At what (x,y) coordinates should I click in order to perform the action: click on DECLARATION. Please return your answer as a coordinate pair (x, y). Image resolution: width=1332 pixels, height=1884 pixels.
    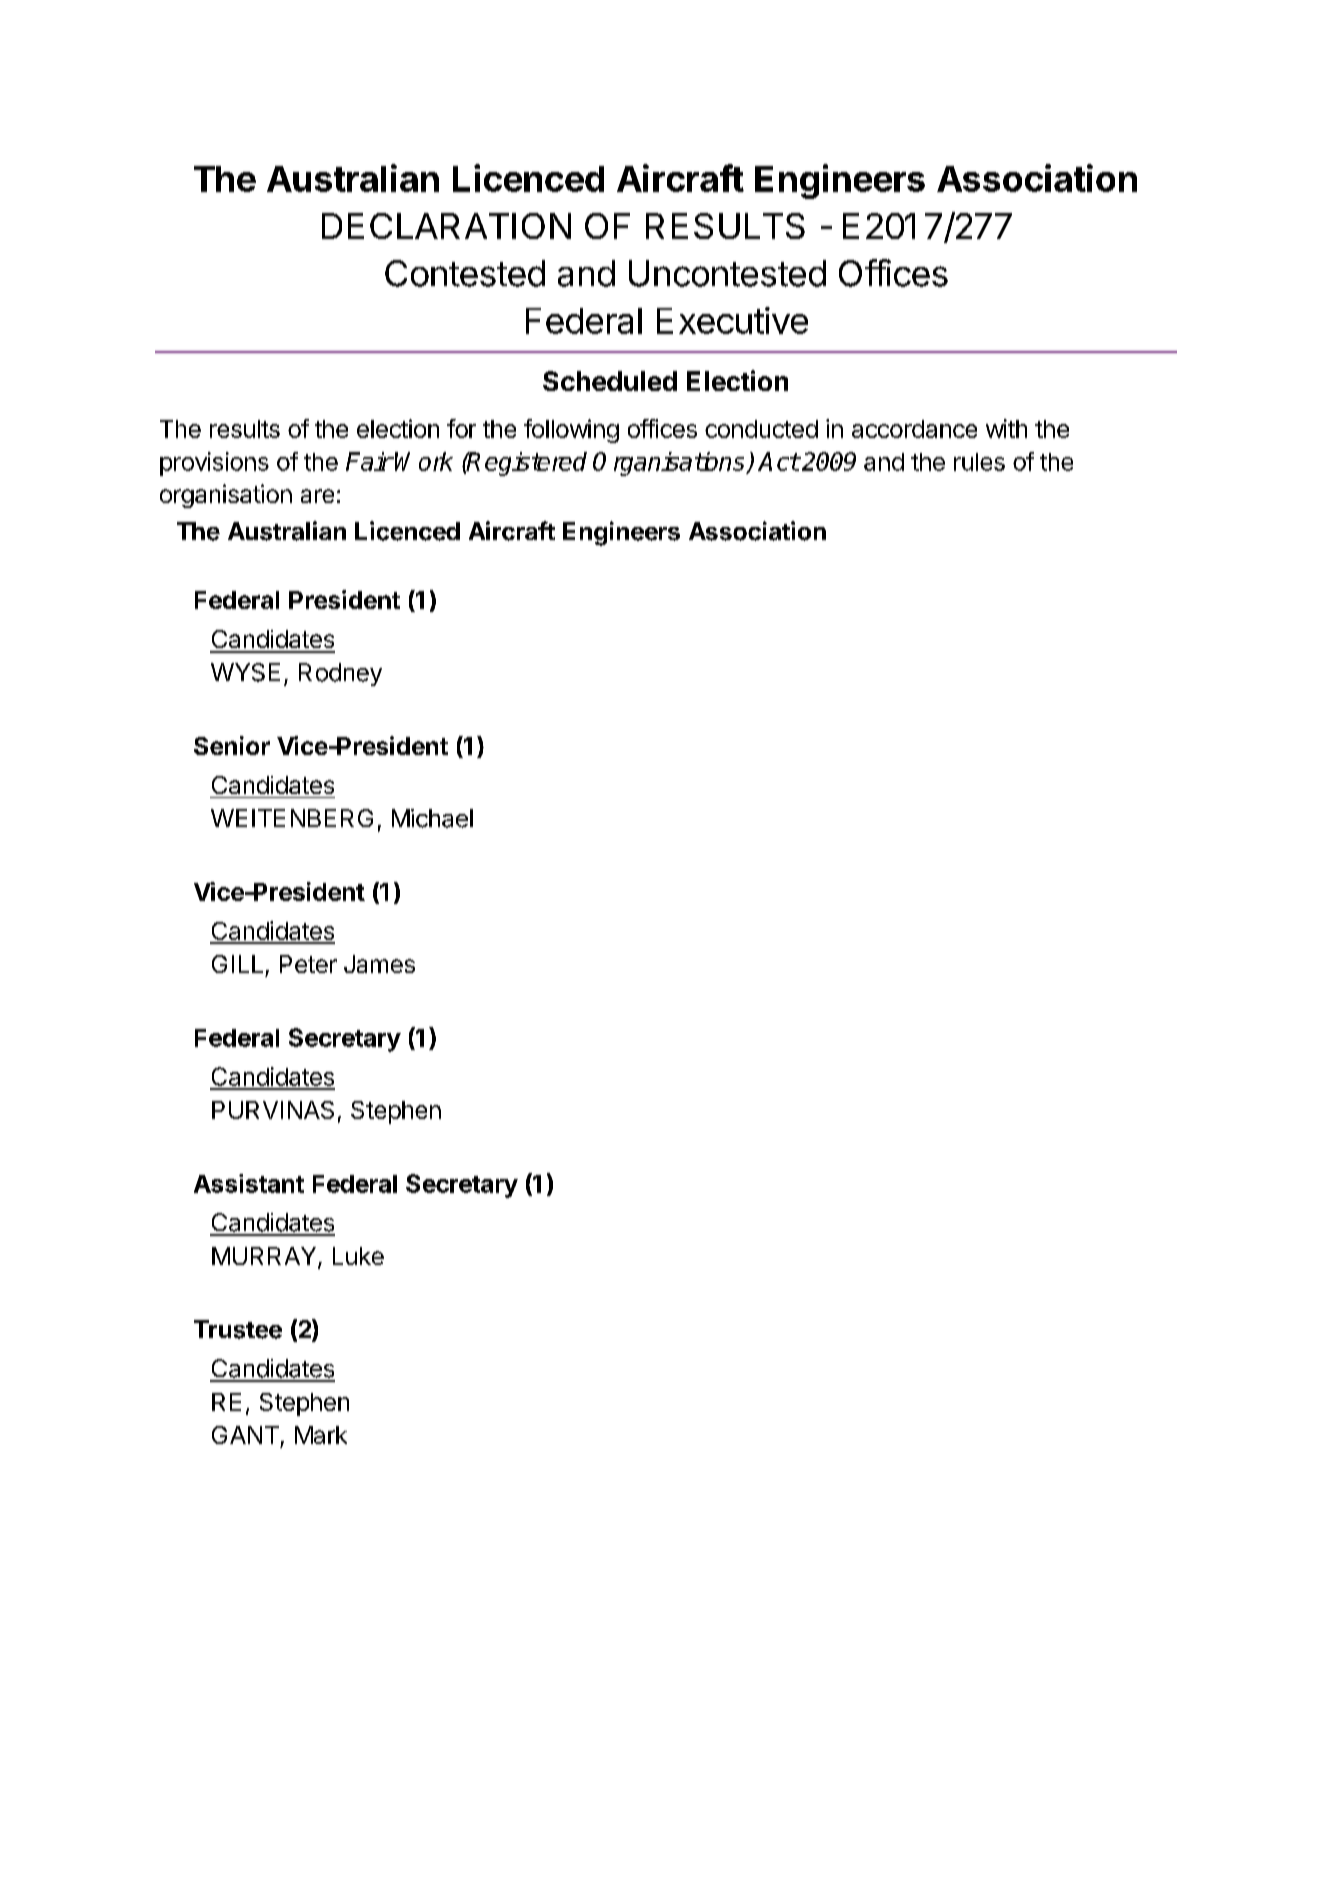
    Looking at the image, I should click on (446, 226).
